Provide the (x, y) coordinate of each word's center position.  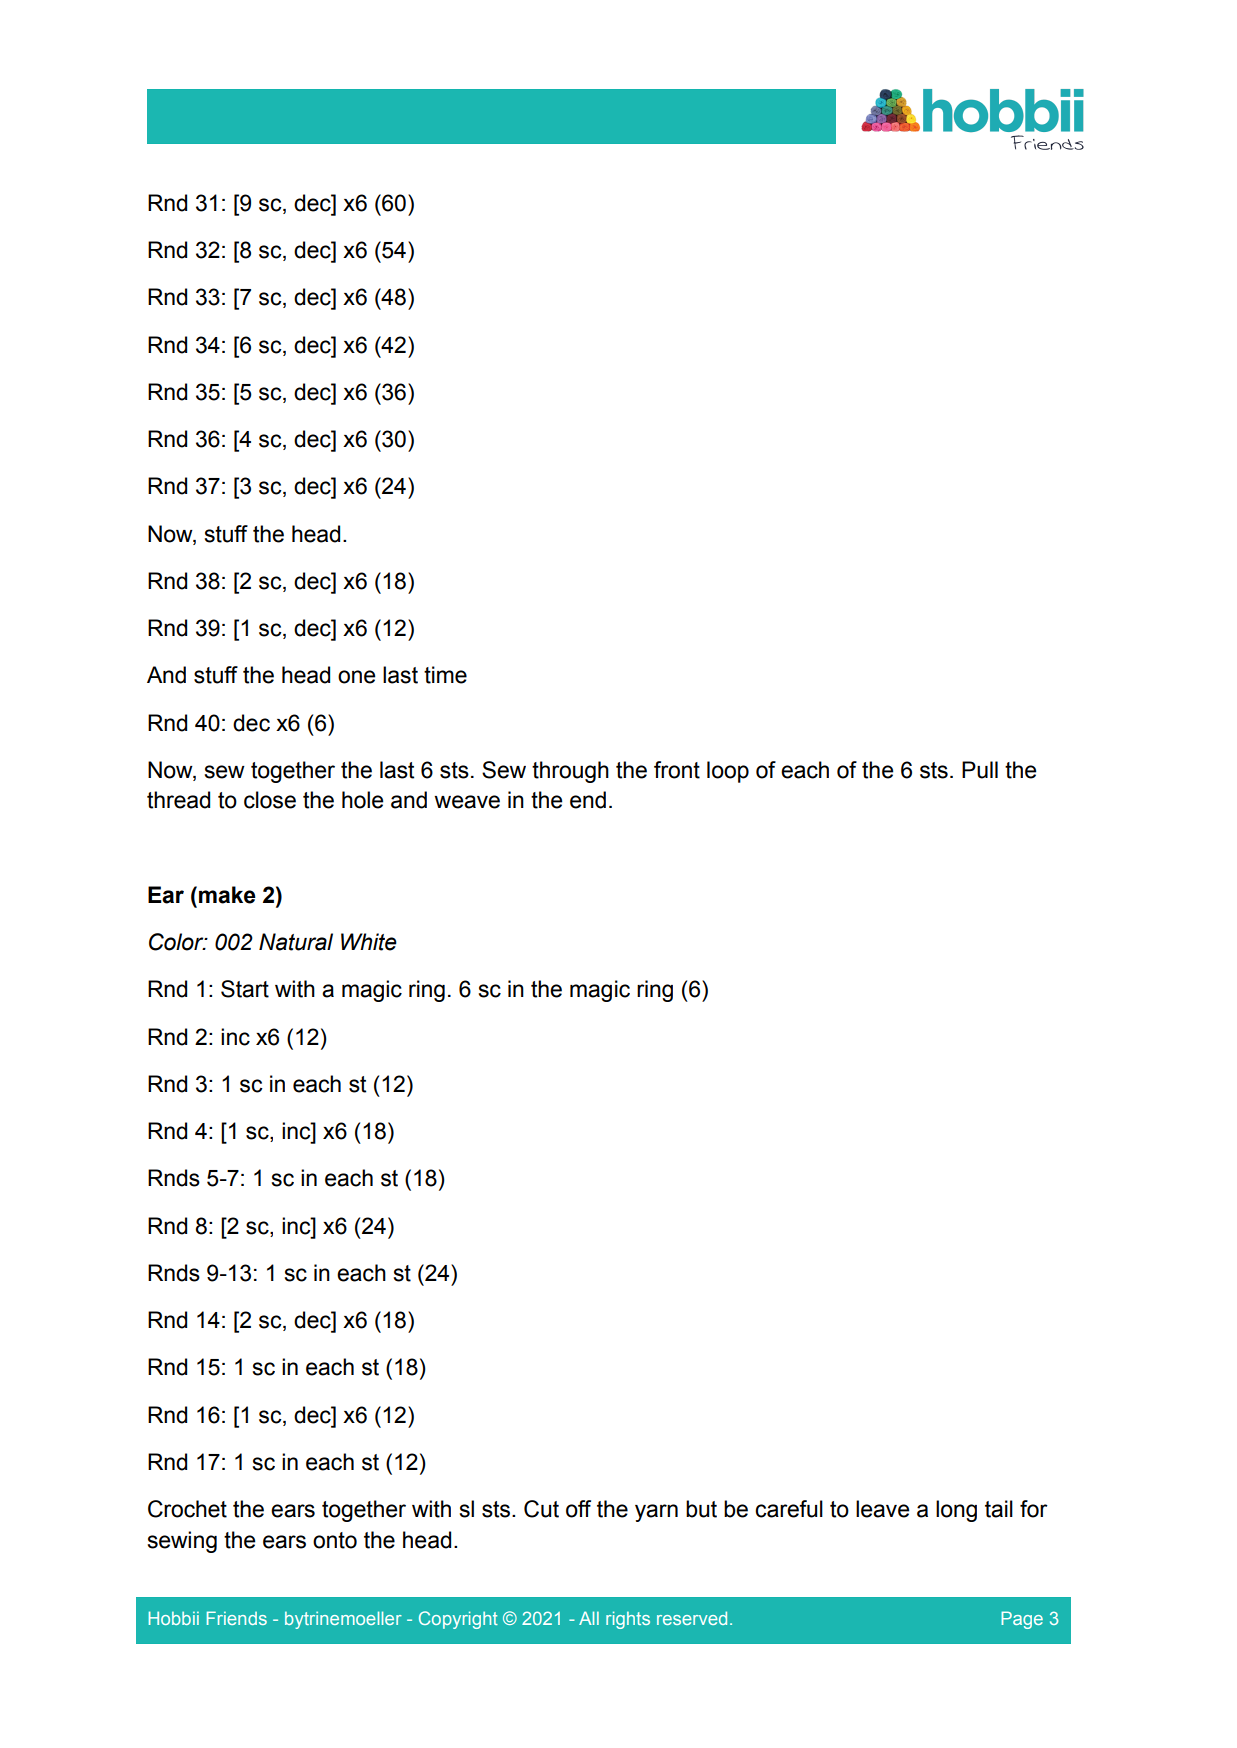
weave (467, 802)
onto (335, 1540)
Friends (237, 1618)
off (578, 1509)
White (369, 942)
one (356, 677)
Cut (541, 1509)
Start (245, 989)
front (677, 770)
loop (728, 772)
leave (882, 1509)
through (570, 772)
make (227, 895)
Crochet (187, 1509)
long (956, 1511)
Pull (980, 770)
